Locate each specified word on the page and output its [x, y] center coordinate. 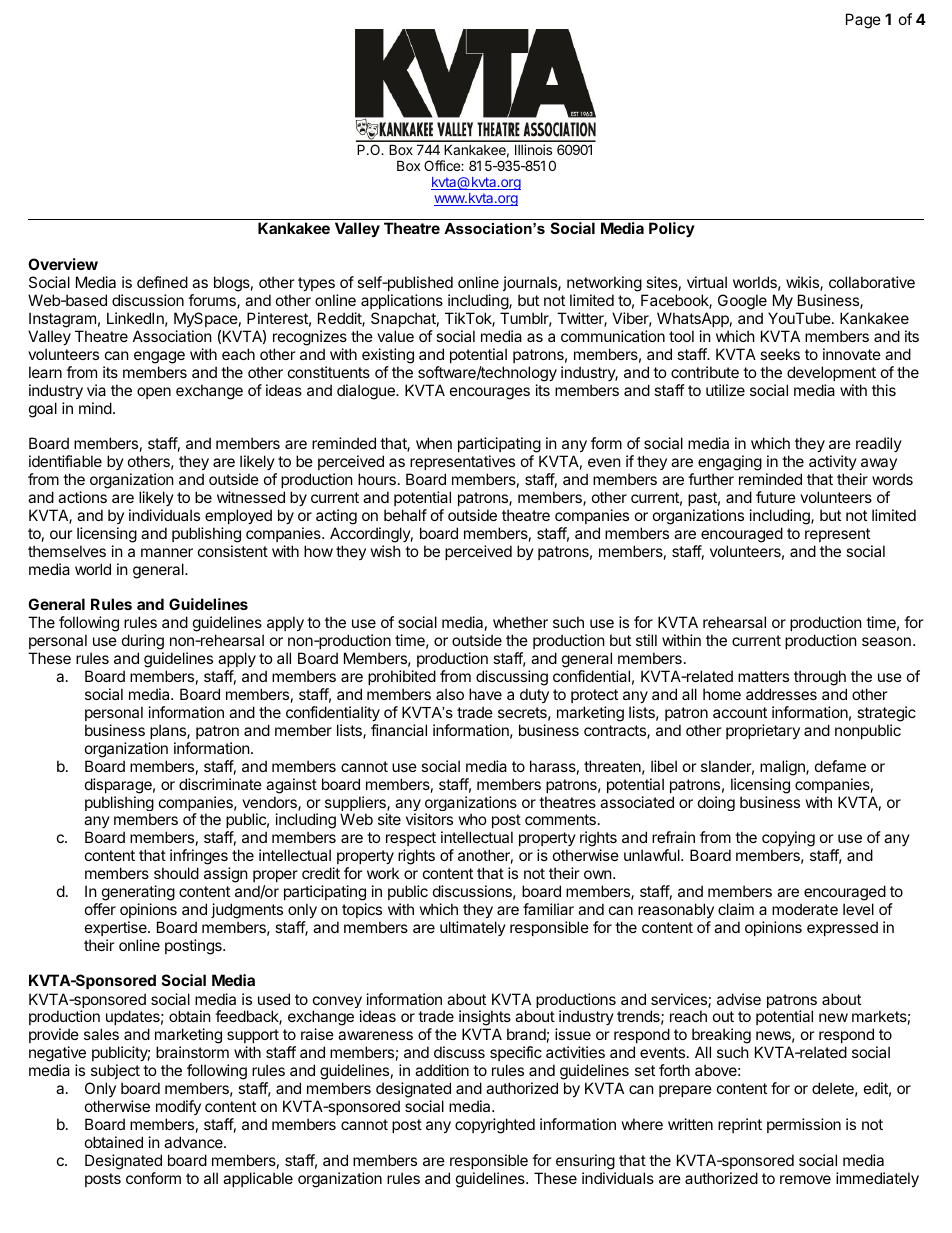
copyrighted [495, 1126]
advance [194, 1142]
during [143, 643]
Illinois [533, 149]
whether [520, 622]
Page [863, 21]
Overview [63, 264]
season [886, 641]
